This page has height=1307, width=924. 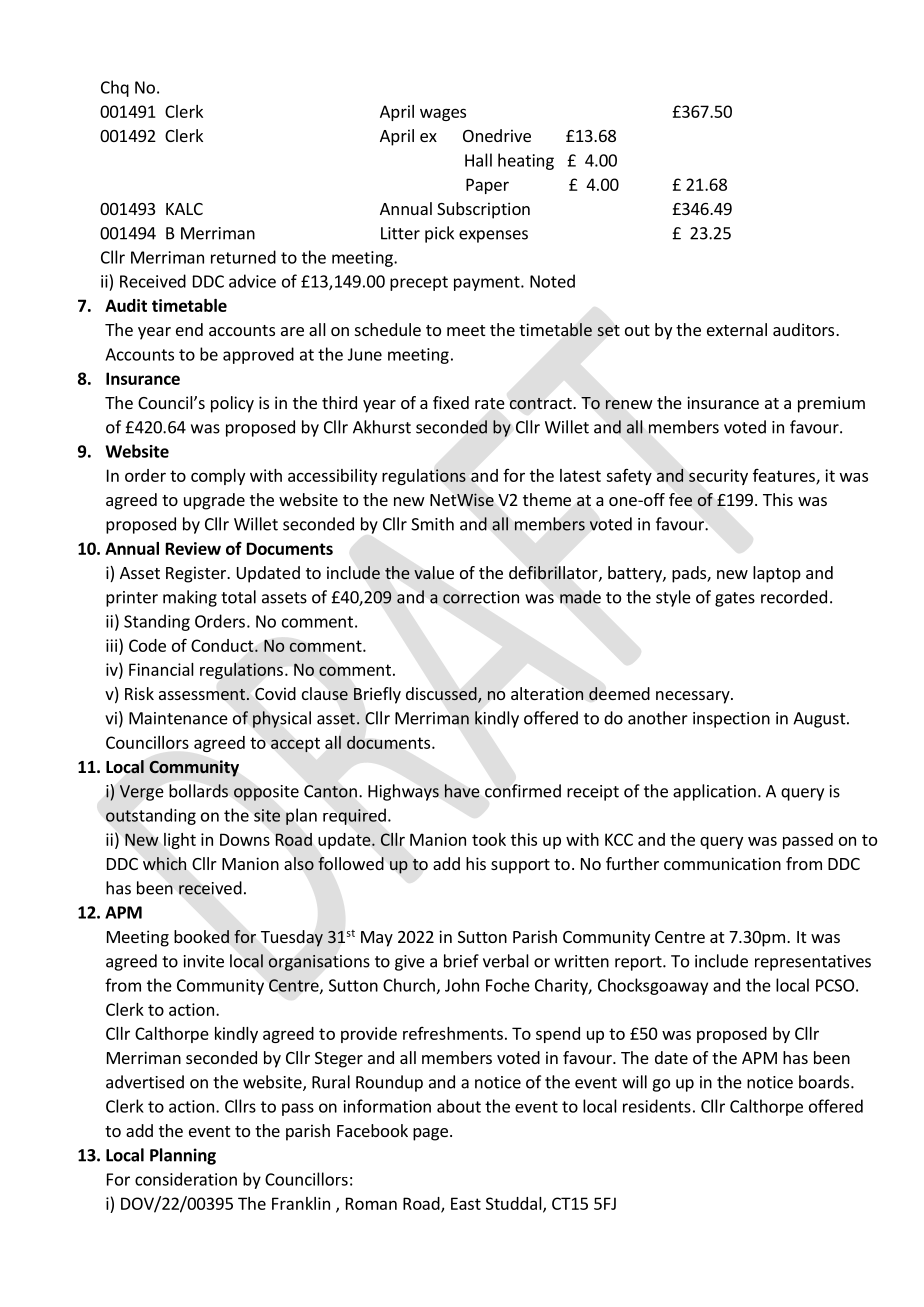 I want to click on security, so click(x=718, y=477).
